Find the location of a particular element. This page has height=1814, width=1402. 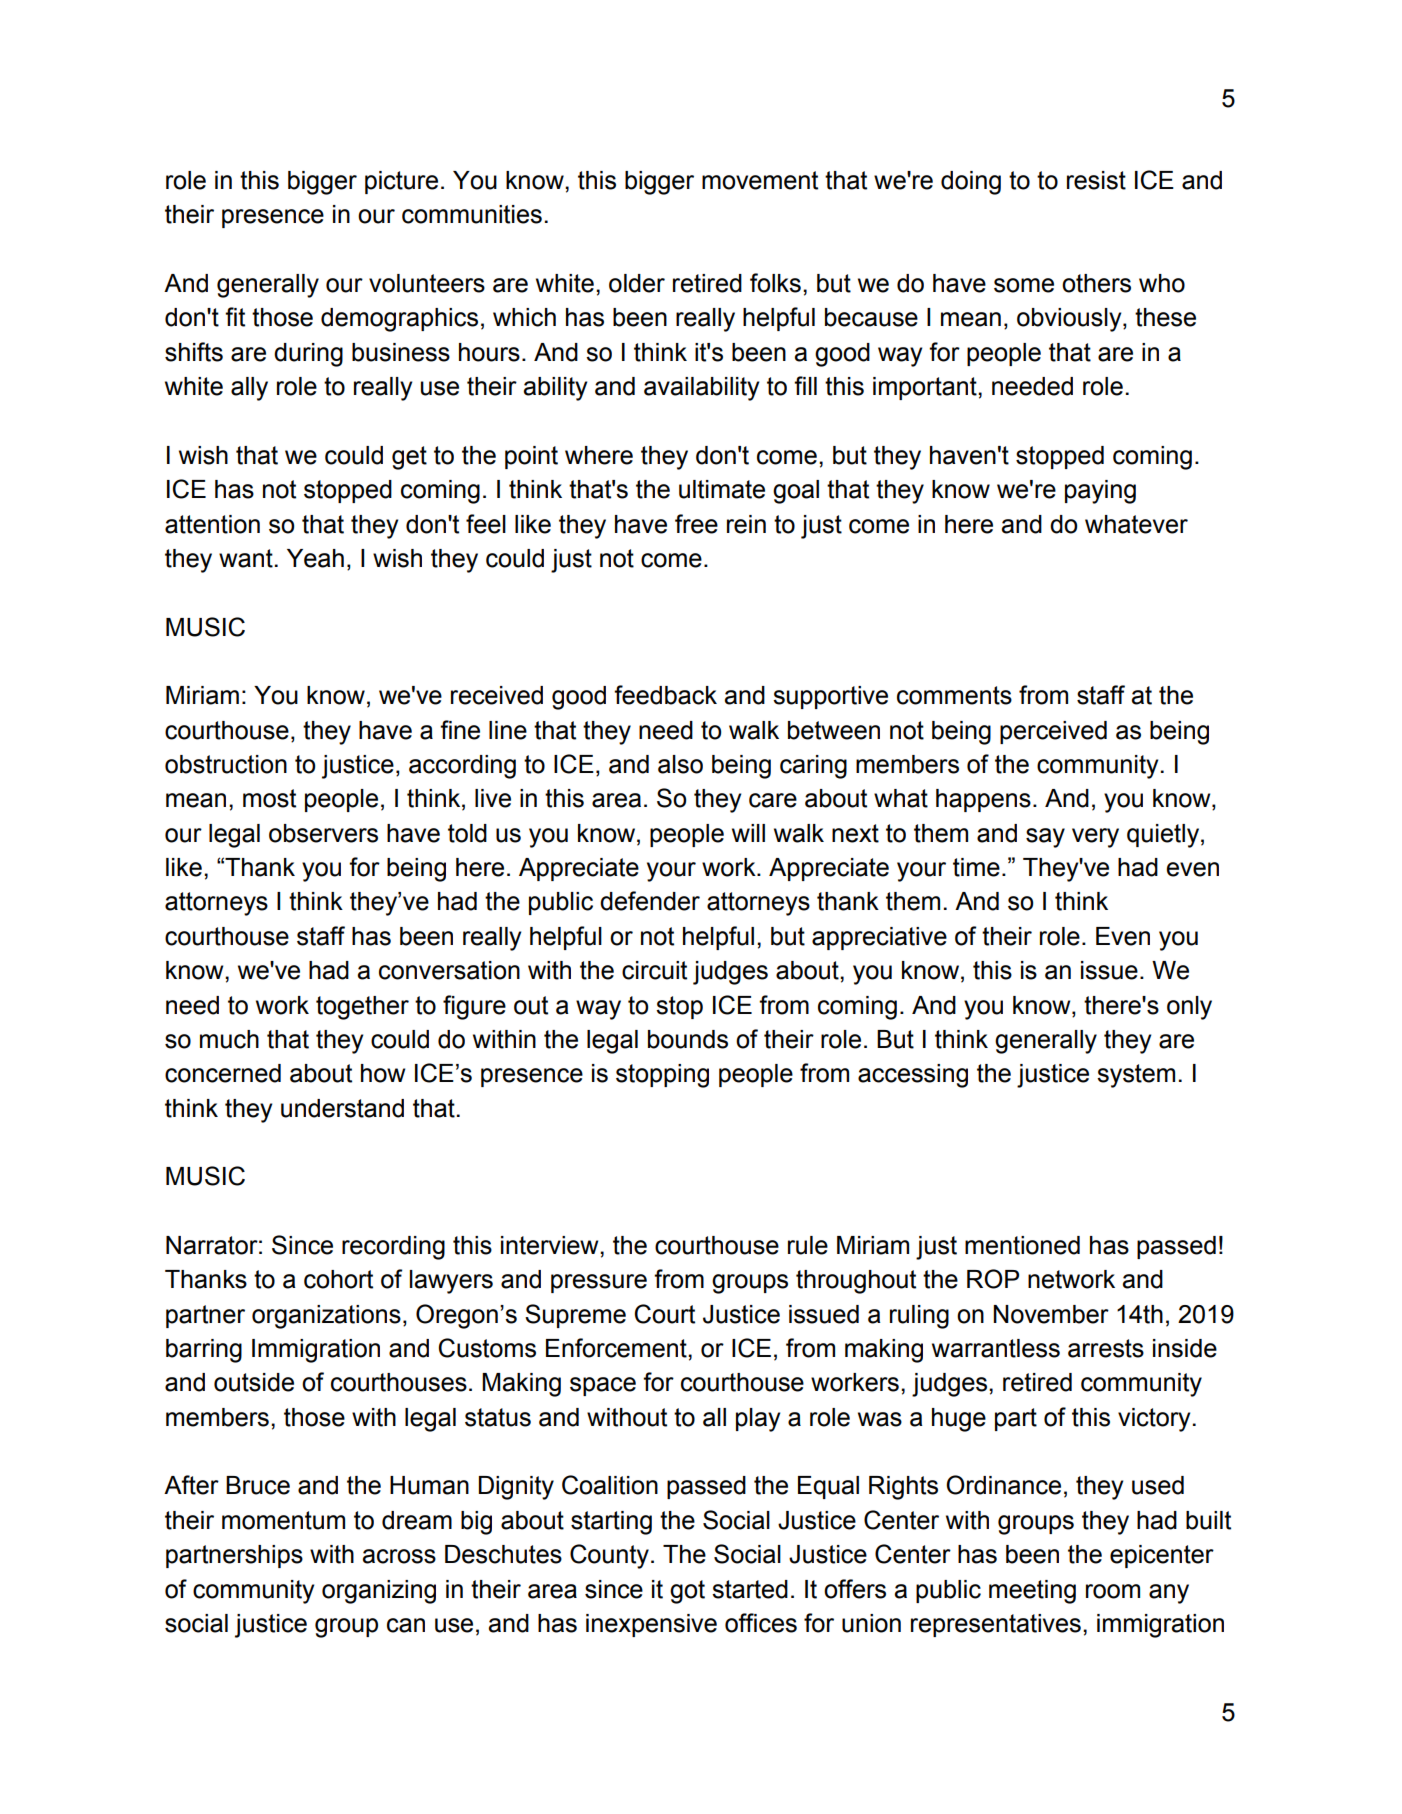

room is located at coordinates (1113, 1591).
